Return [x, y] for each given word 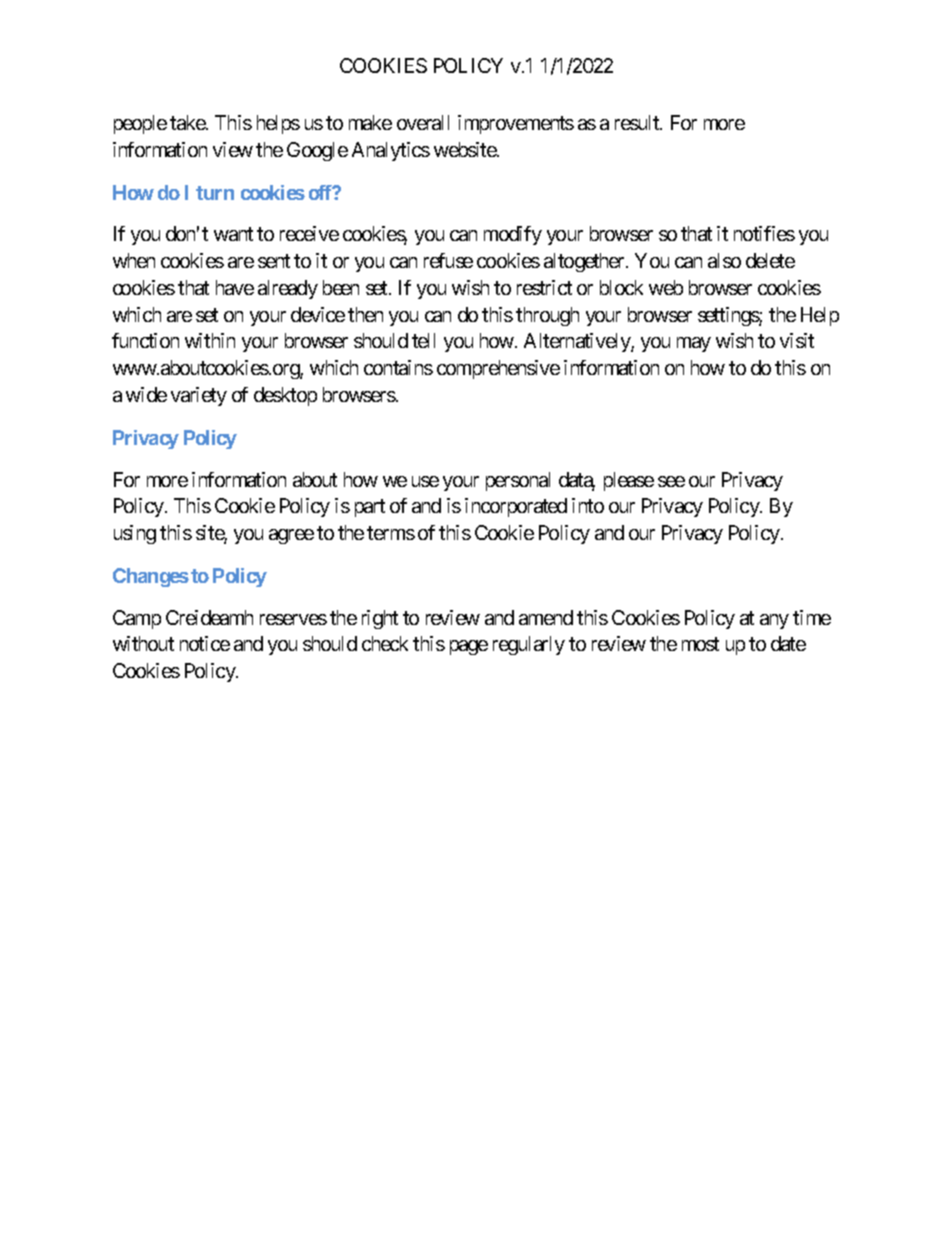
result [638, 122]
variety [199, 396]
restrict [544, 287]
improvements [516, 124]
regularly [529, 645]
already [288, 289]
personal [518, 481]
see [671, 481]
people [140, 124]
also [724, 260]
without [143, 643]
